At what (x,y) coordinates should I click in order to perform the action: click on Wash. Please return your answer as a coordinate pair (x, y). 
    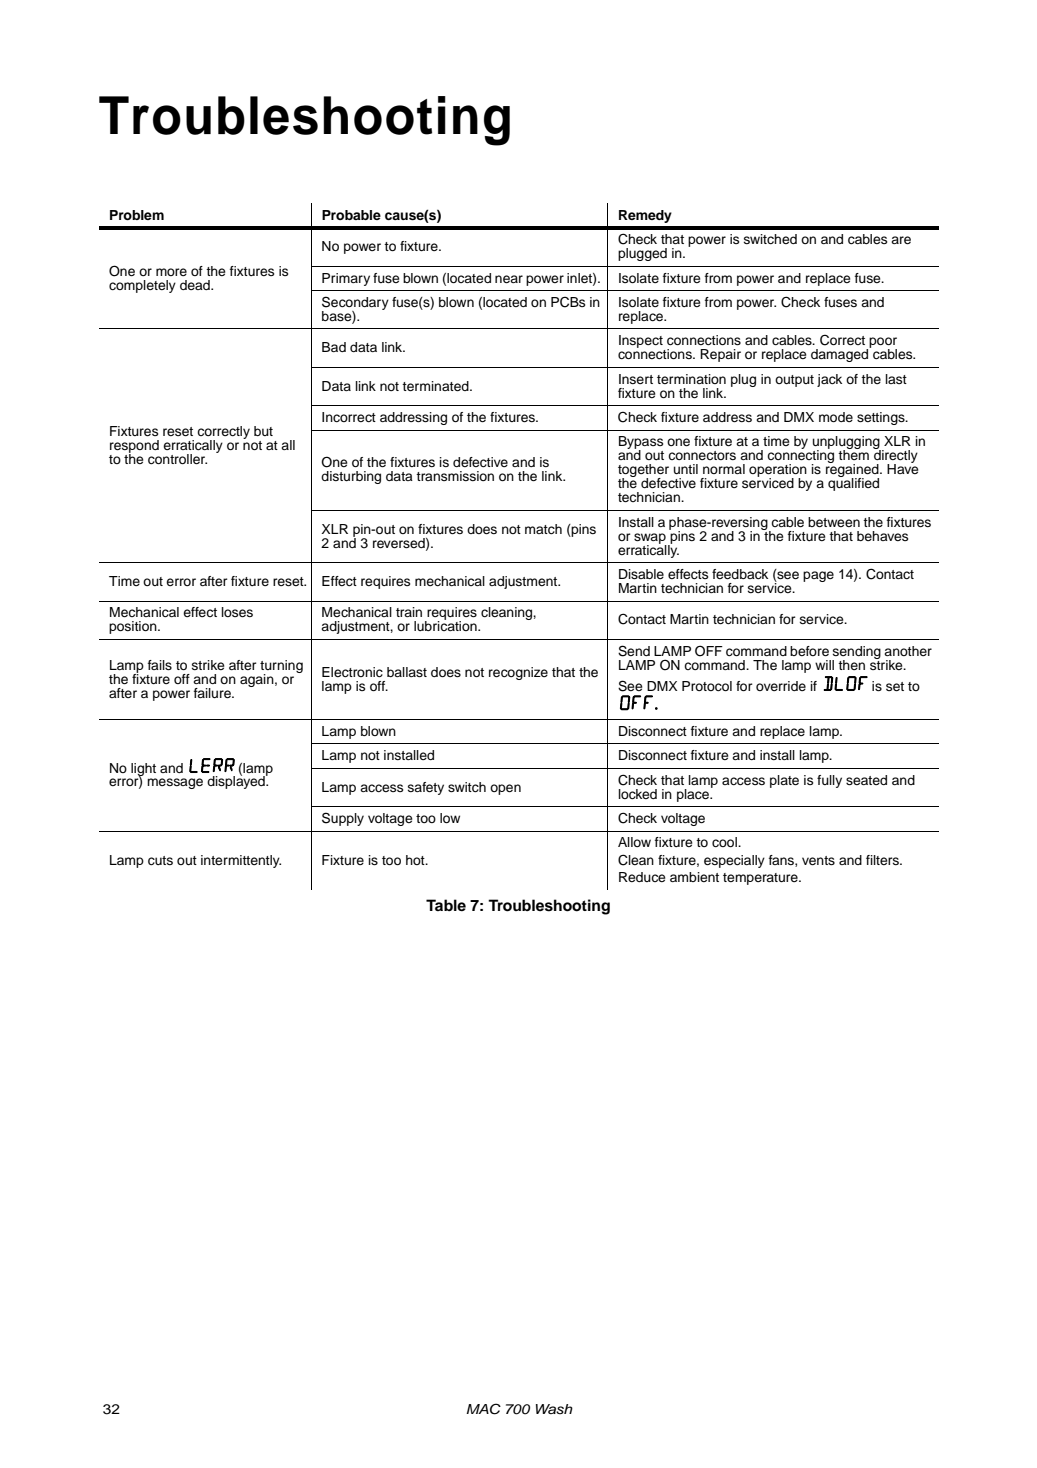
    Looking at the image, I should click on (554, 1409).
